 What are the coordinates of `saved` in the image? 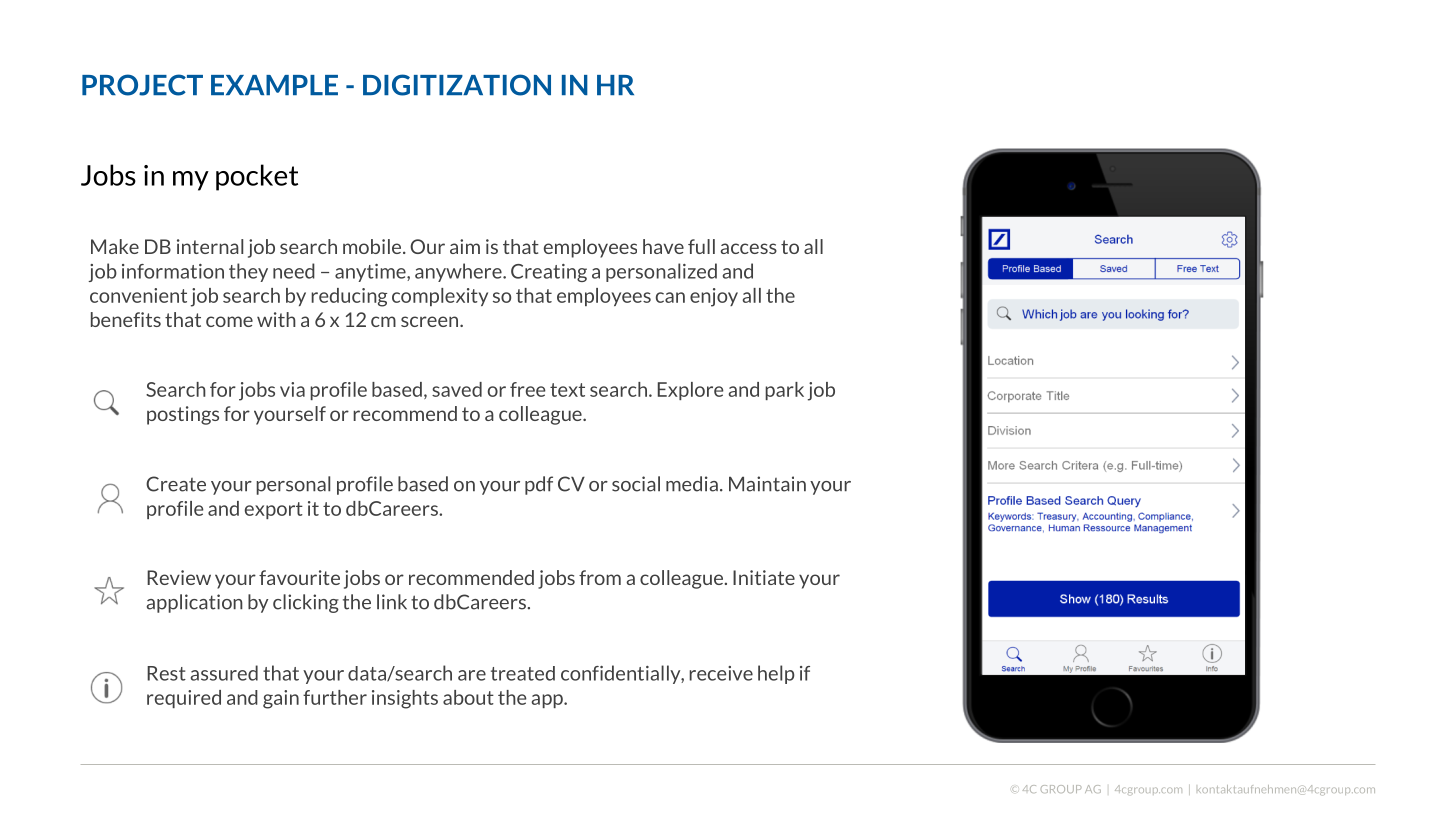 It's located at (457, 389).
